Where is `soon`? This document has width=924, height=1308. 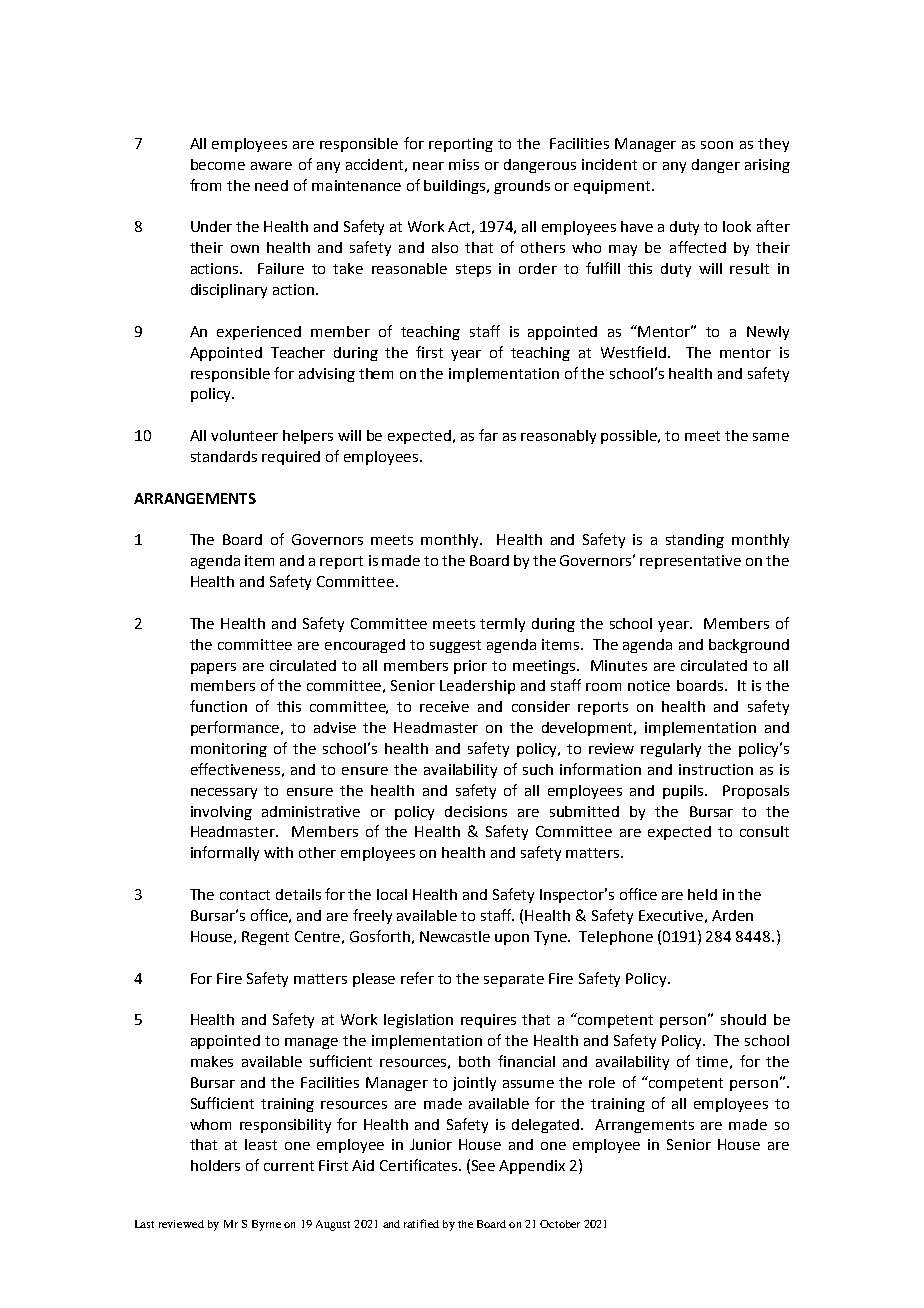
soon is located at coordinates (717, 145).
